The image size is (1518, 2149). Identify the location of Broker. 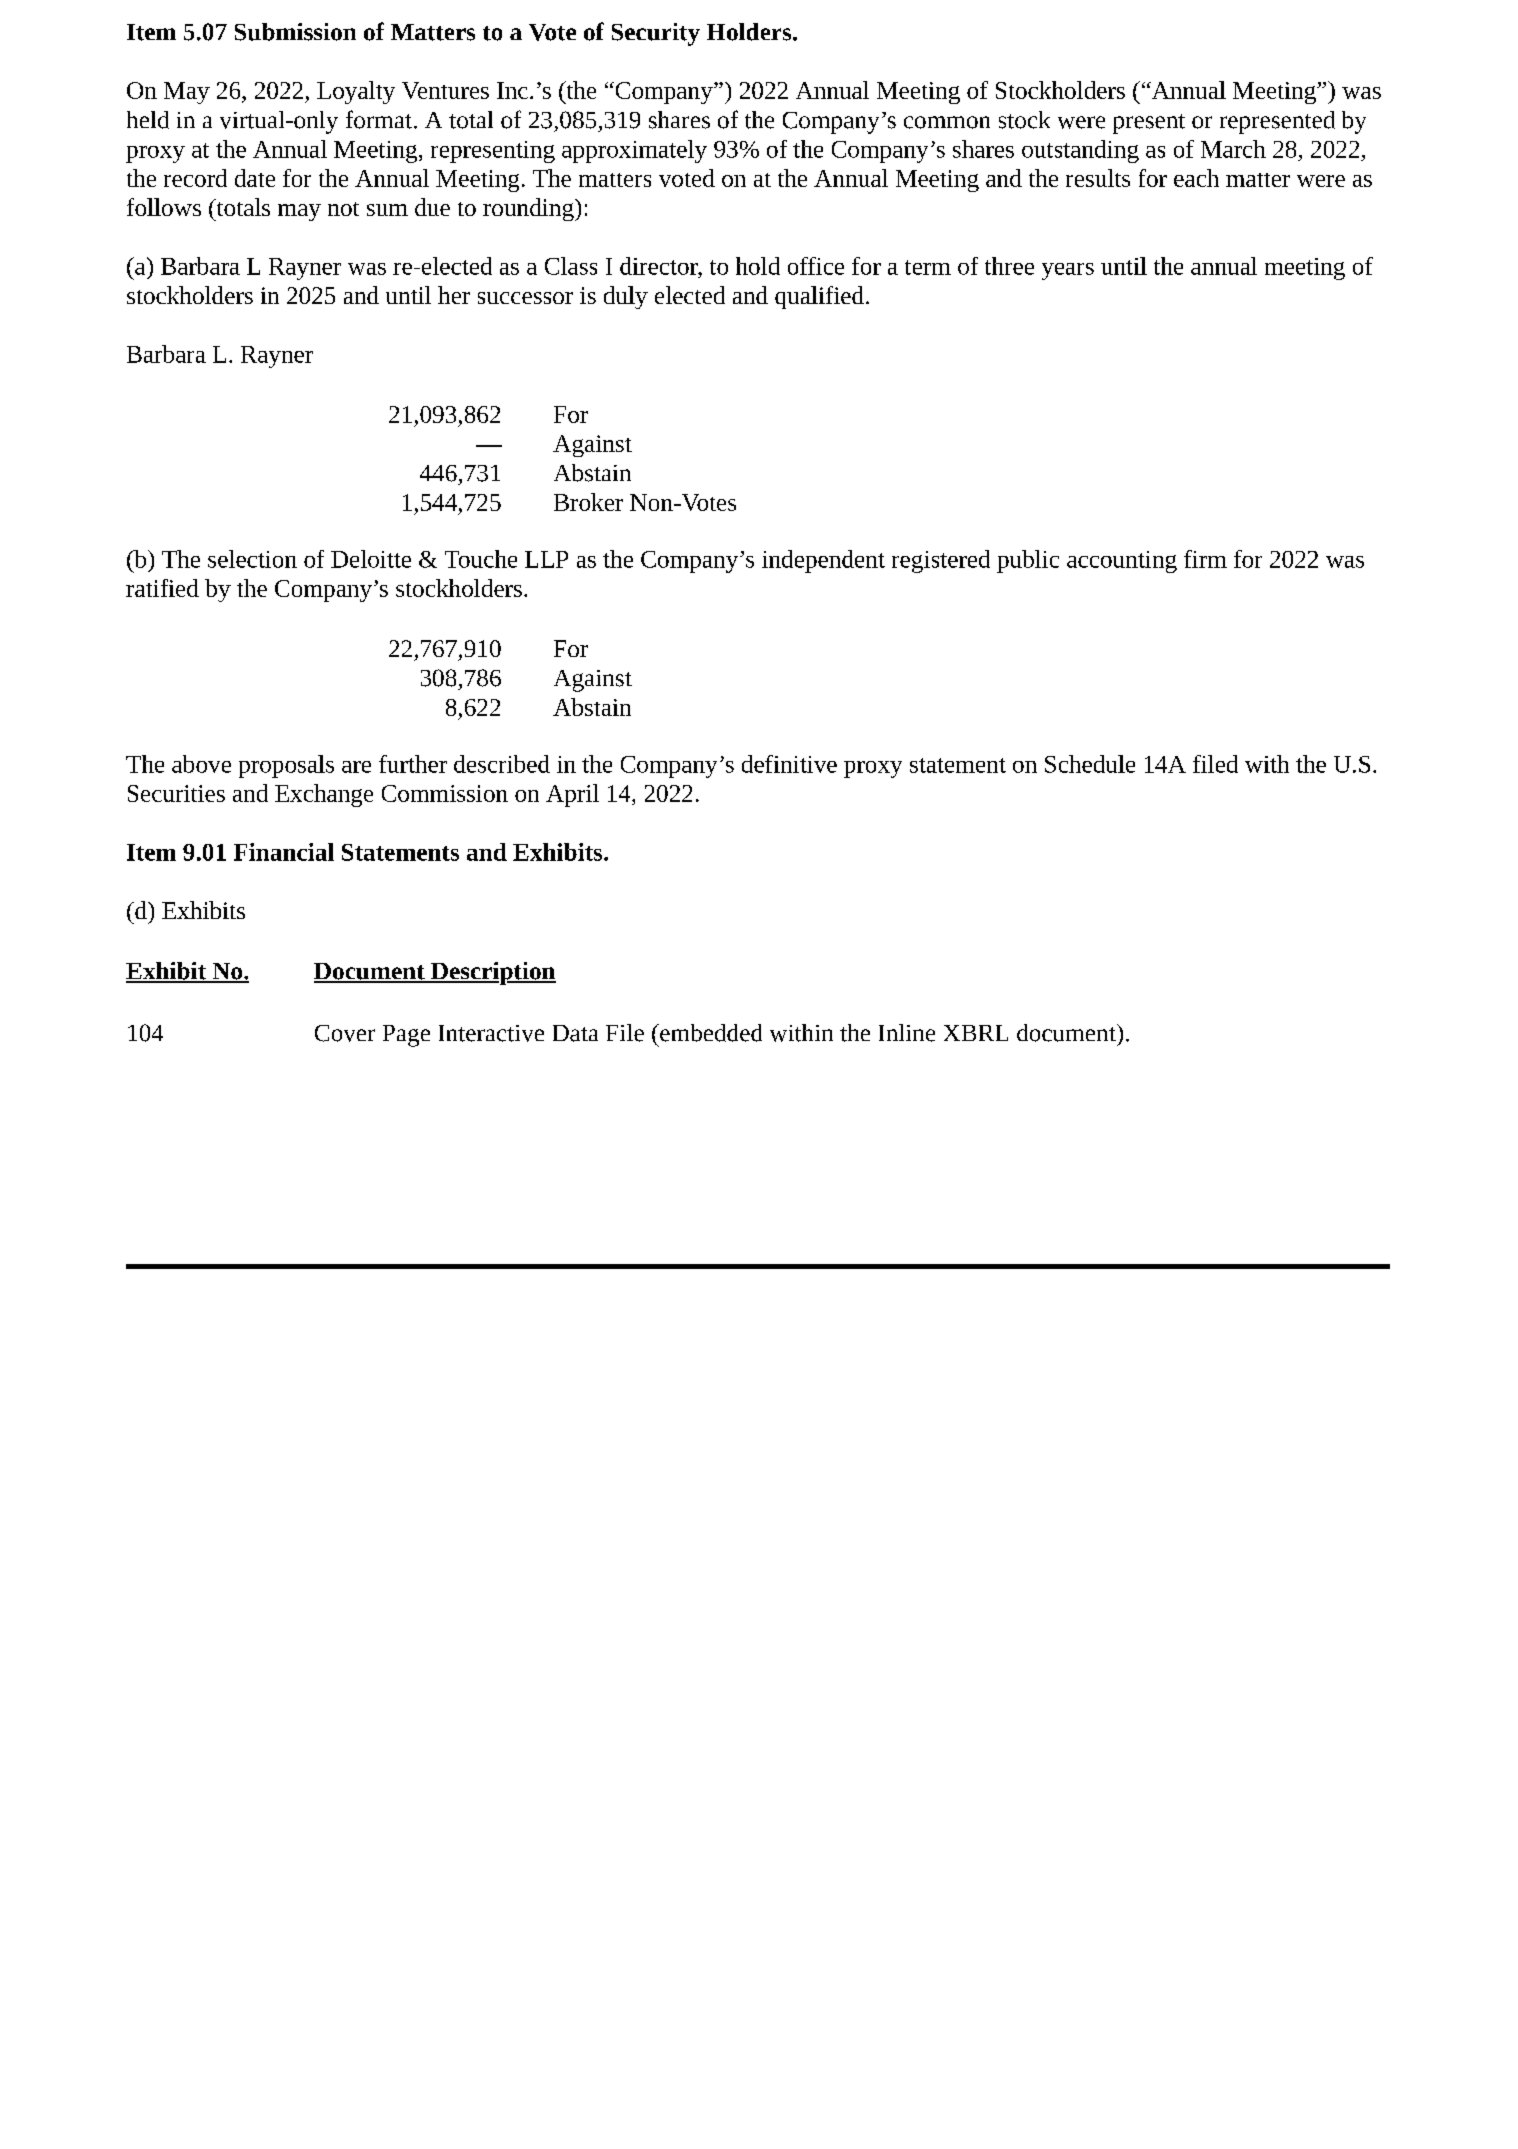
(588, 502).
